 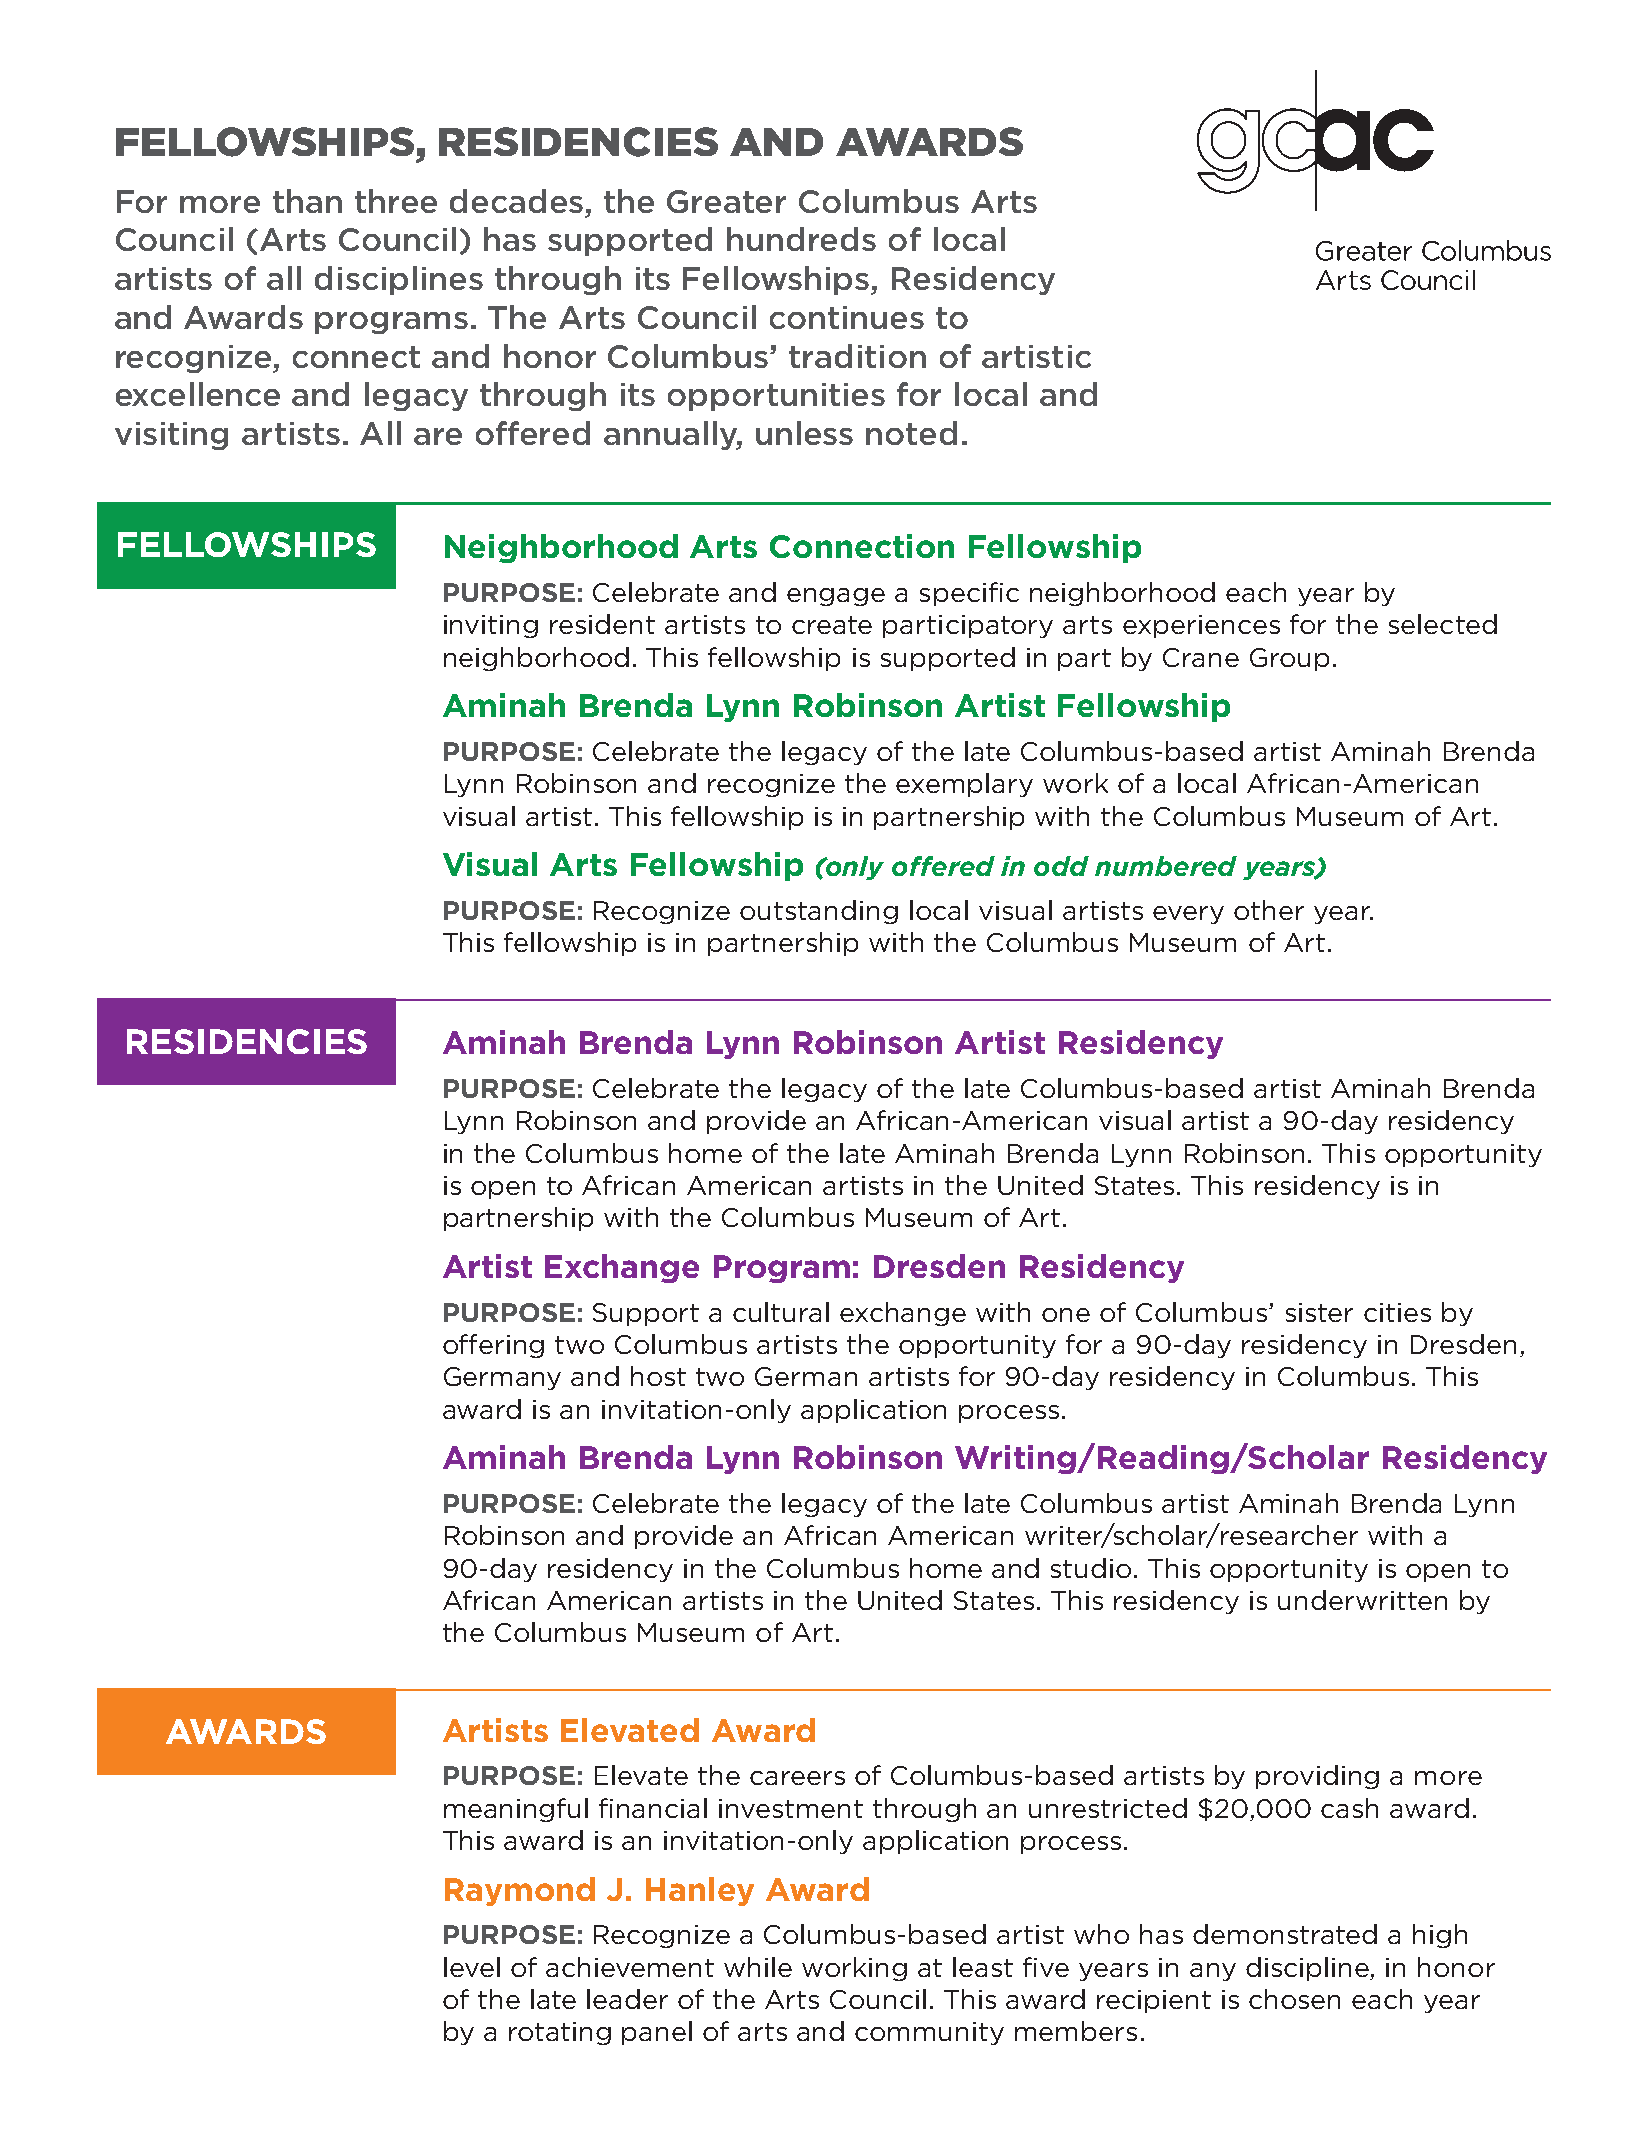 I want to click on inviting, so click(x=491, y=626).
